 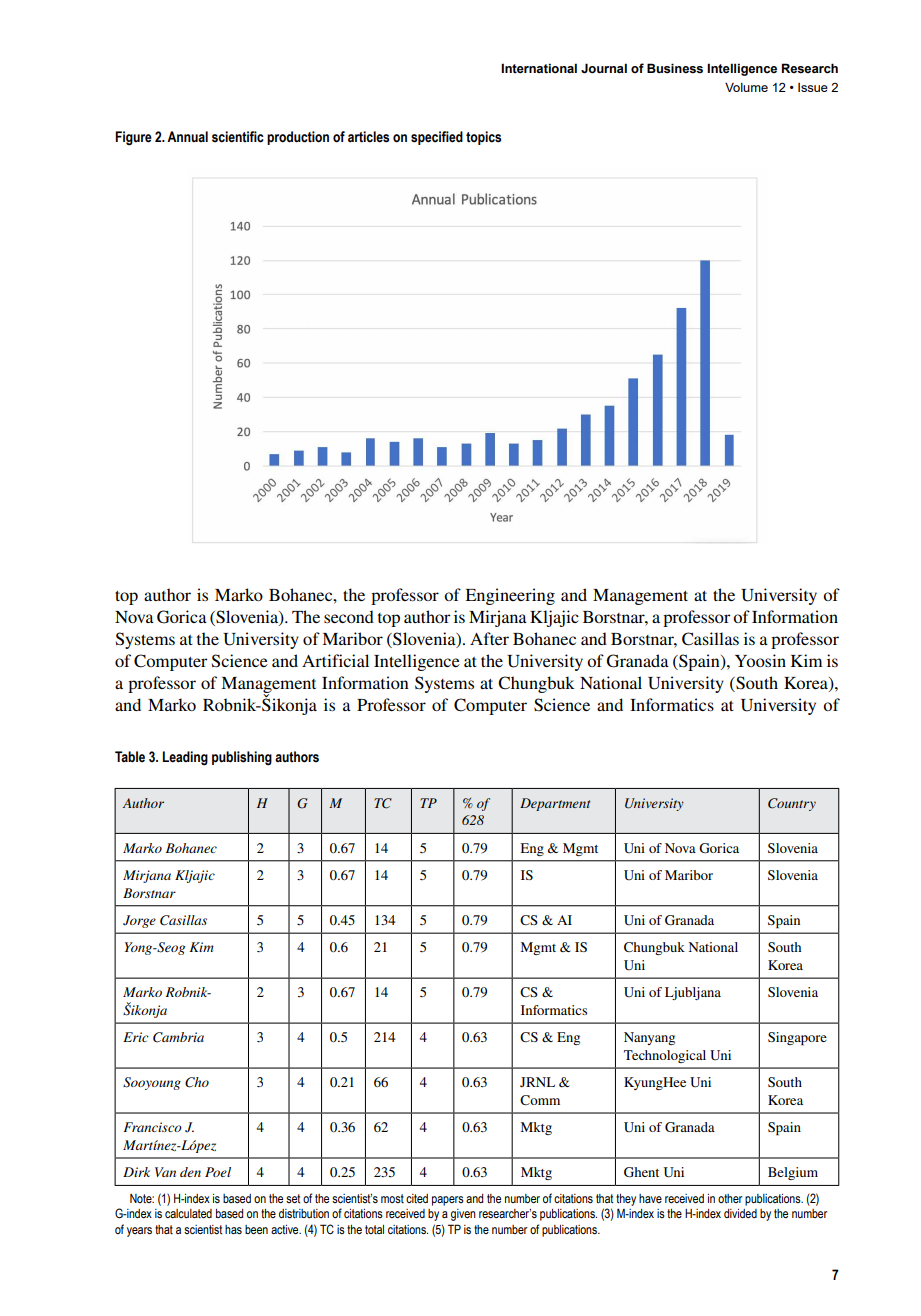 I want to click on Artificial, so click(x=335, y=660).
